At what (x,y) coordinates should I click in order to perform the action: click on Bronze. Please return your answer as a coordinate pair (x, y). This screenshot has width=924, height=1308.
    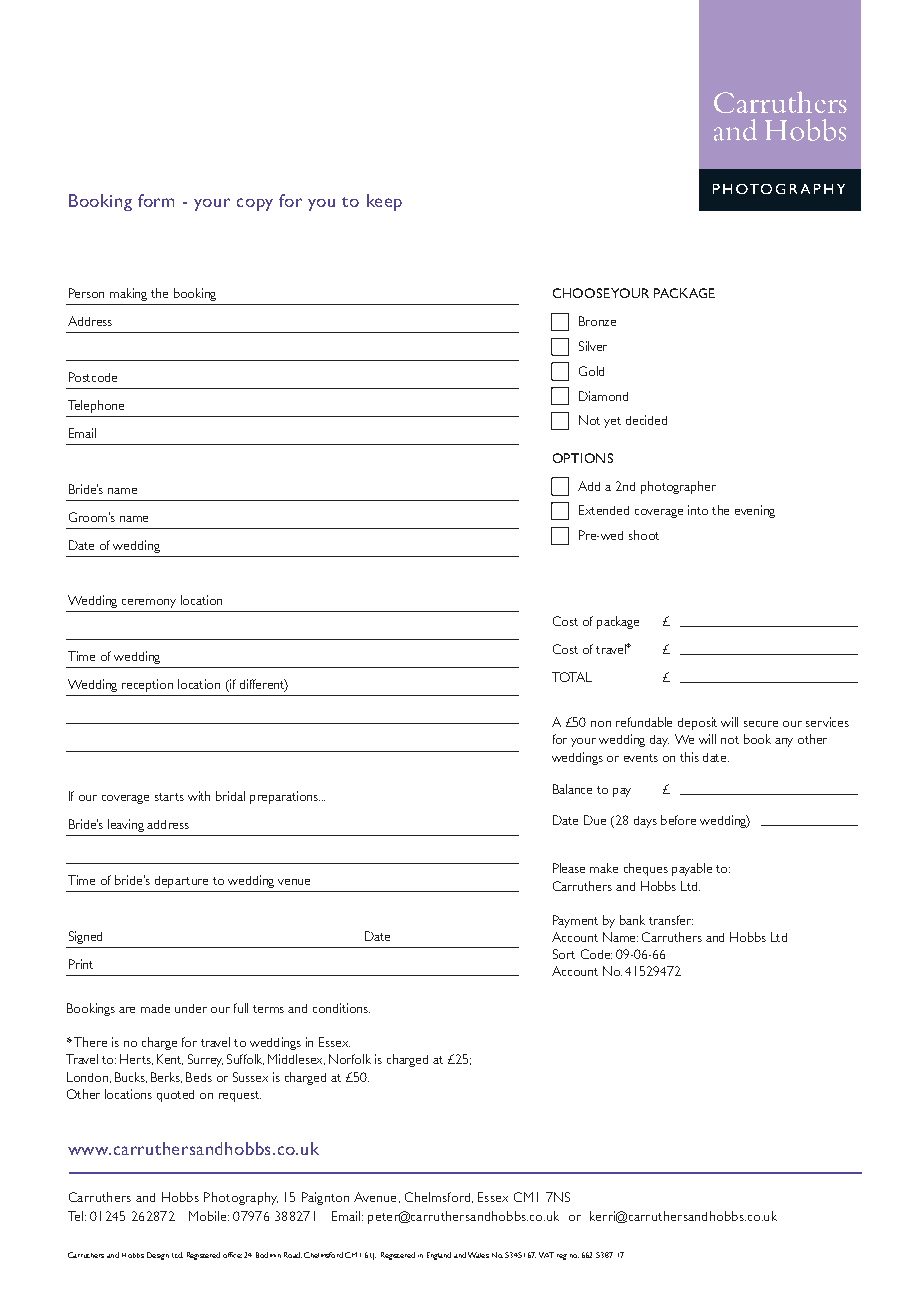
    Looking at the image, I should click on (597, 321).
